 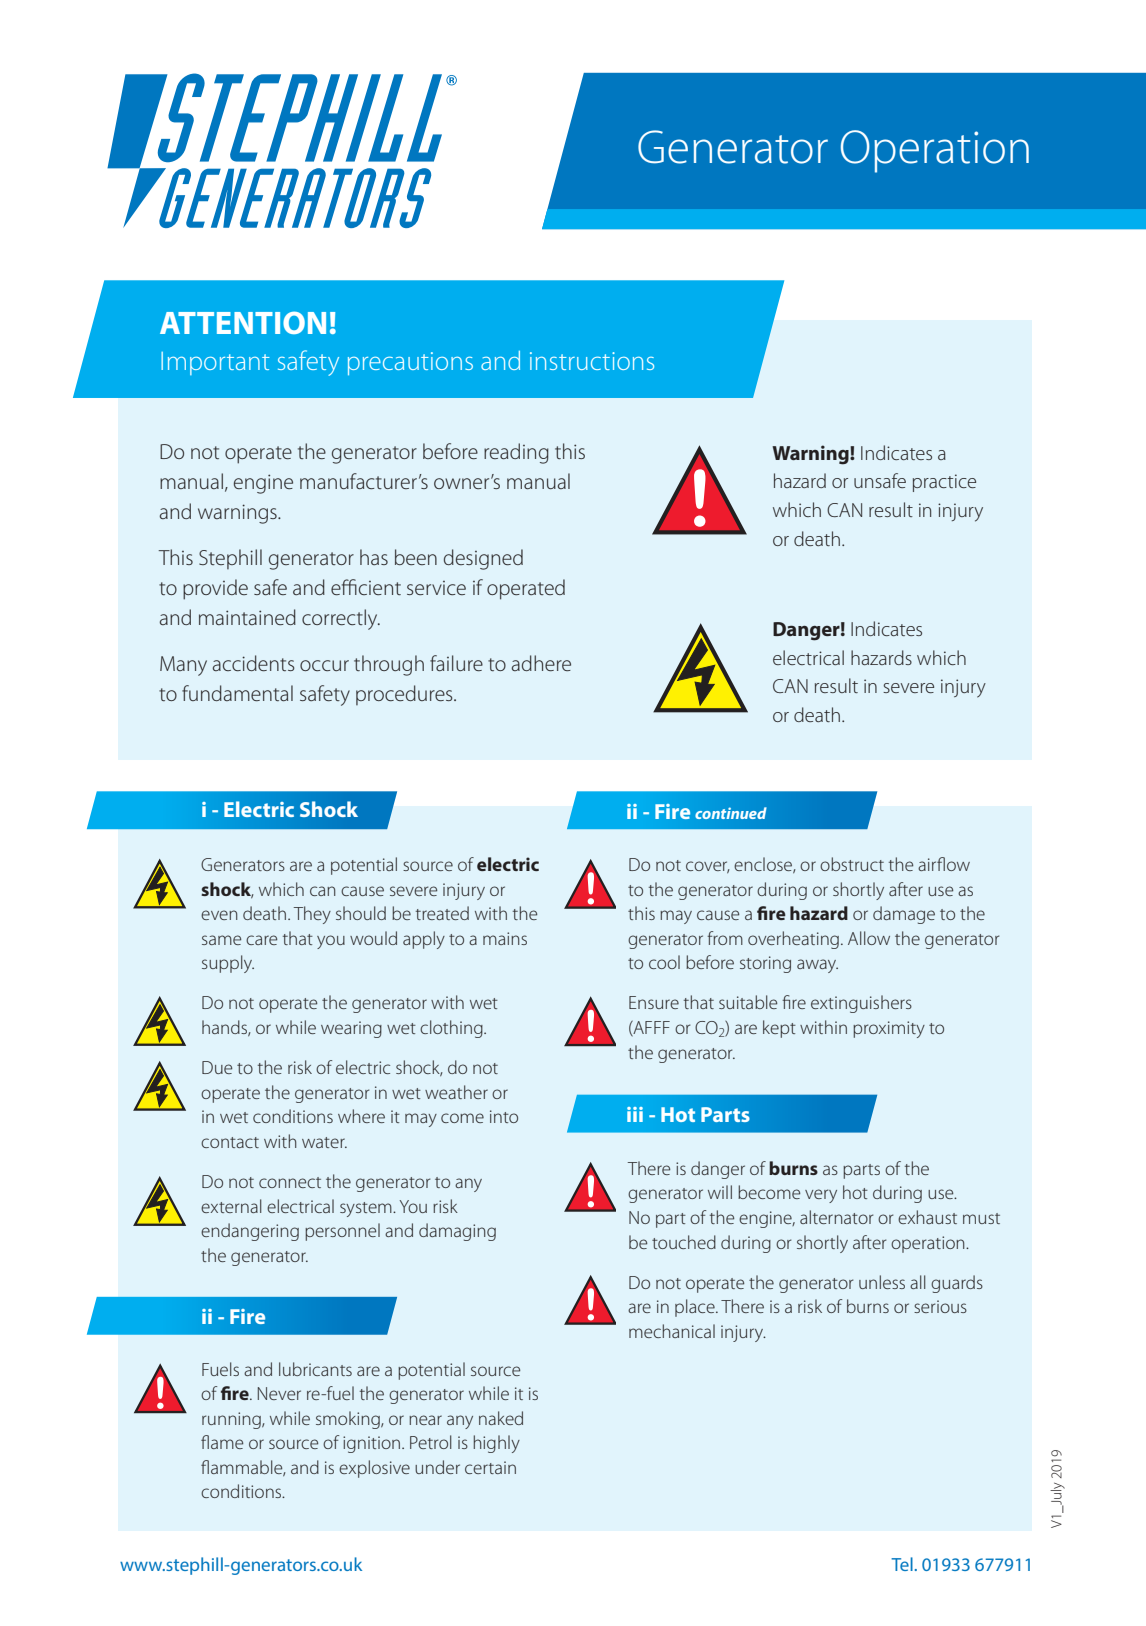 What do you see at coordinates (869, 938) in the image?
I see `Allow` at bounding box center [869, 938].
